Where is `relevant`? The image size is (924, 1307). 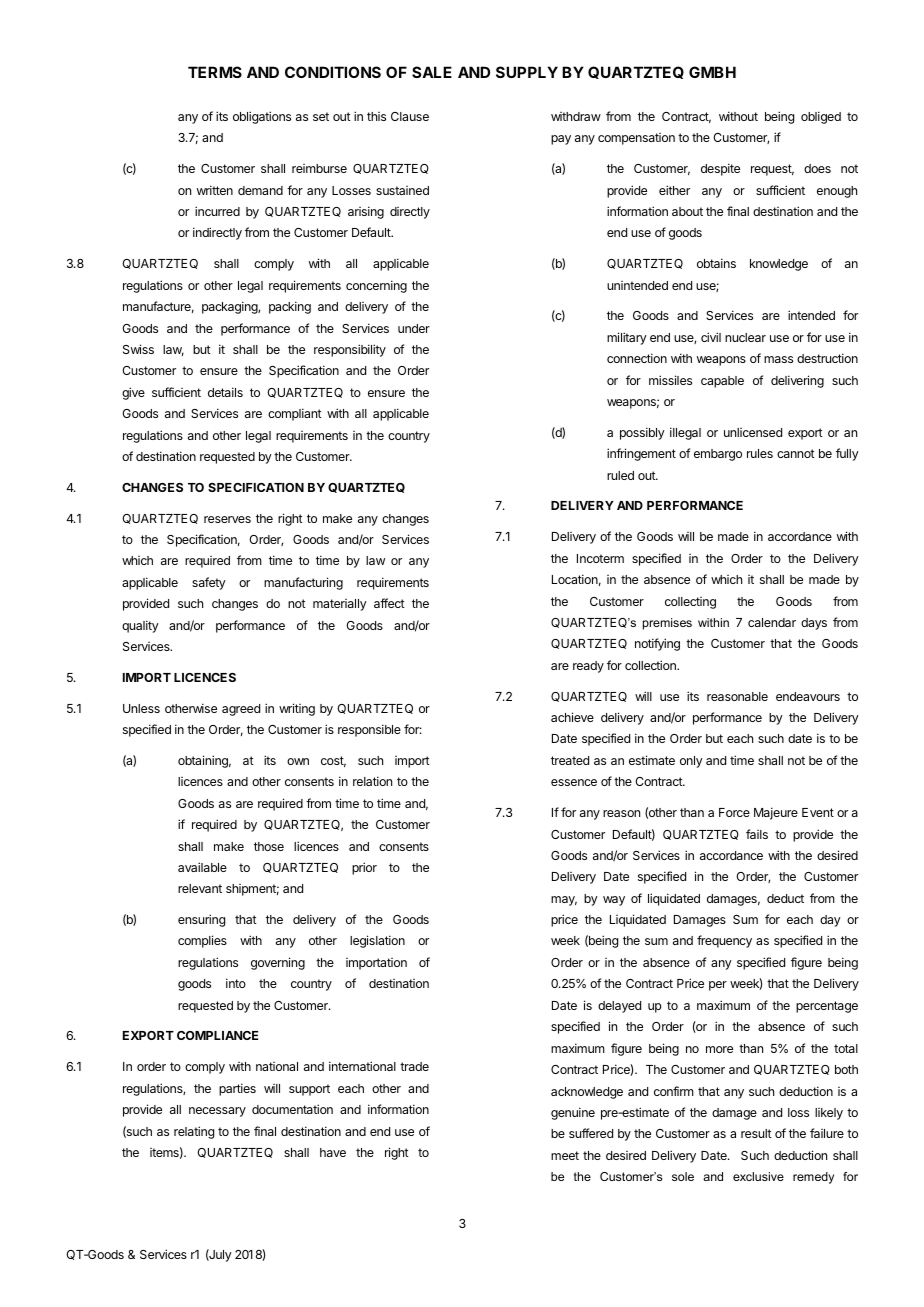
relevant is located at coordinates (200, 888).
